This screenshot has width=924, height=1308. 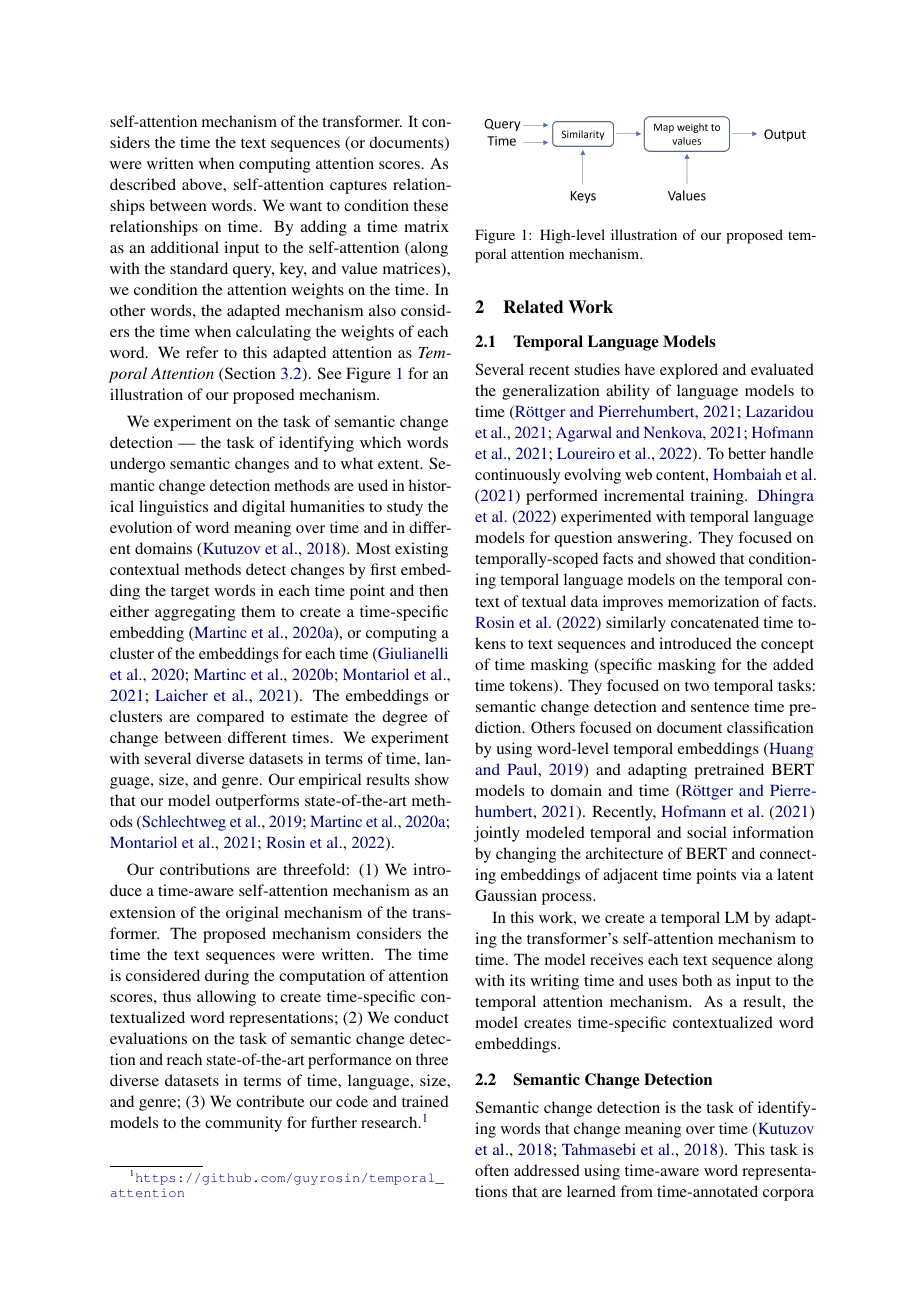 I want to click on corpora, so click(x=788, y=1195).
